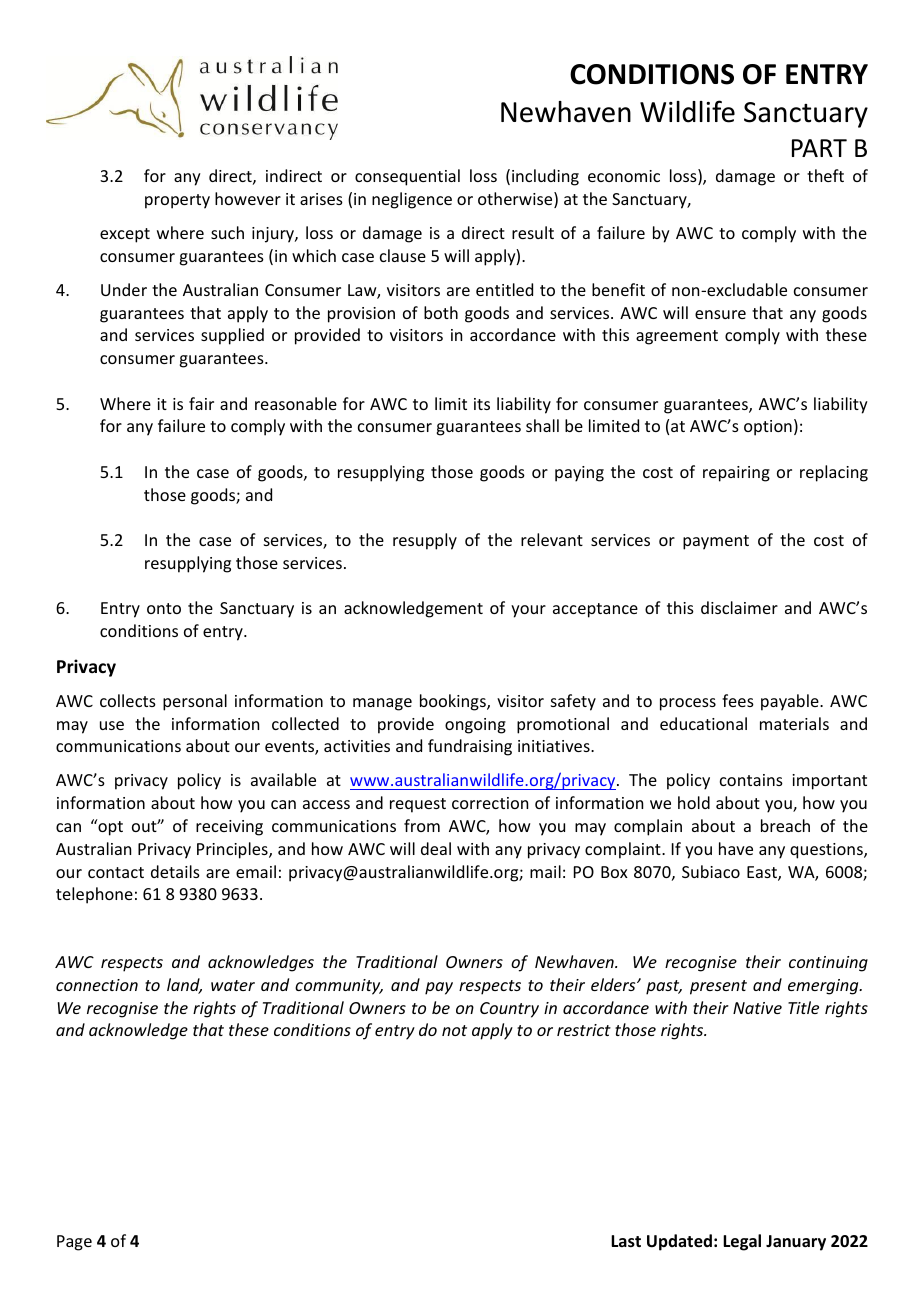 The height and width of the screenshot is (1308, 924). I want to click on water, so click(233, 985).
